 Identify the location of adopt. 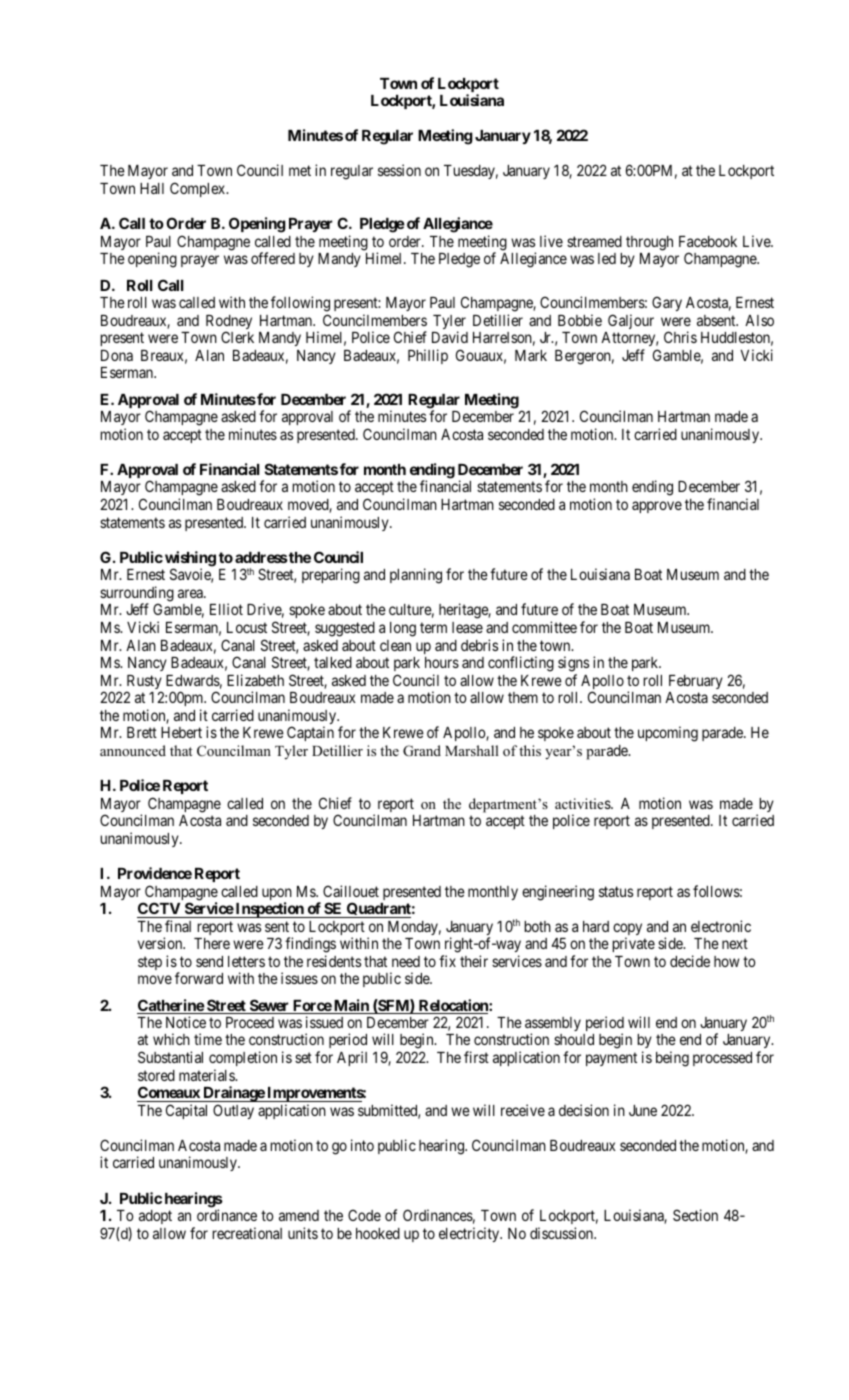
(155, 1217).
